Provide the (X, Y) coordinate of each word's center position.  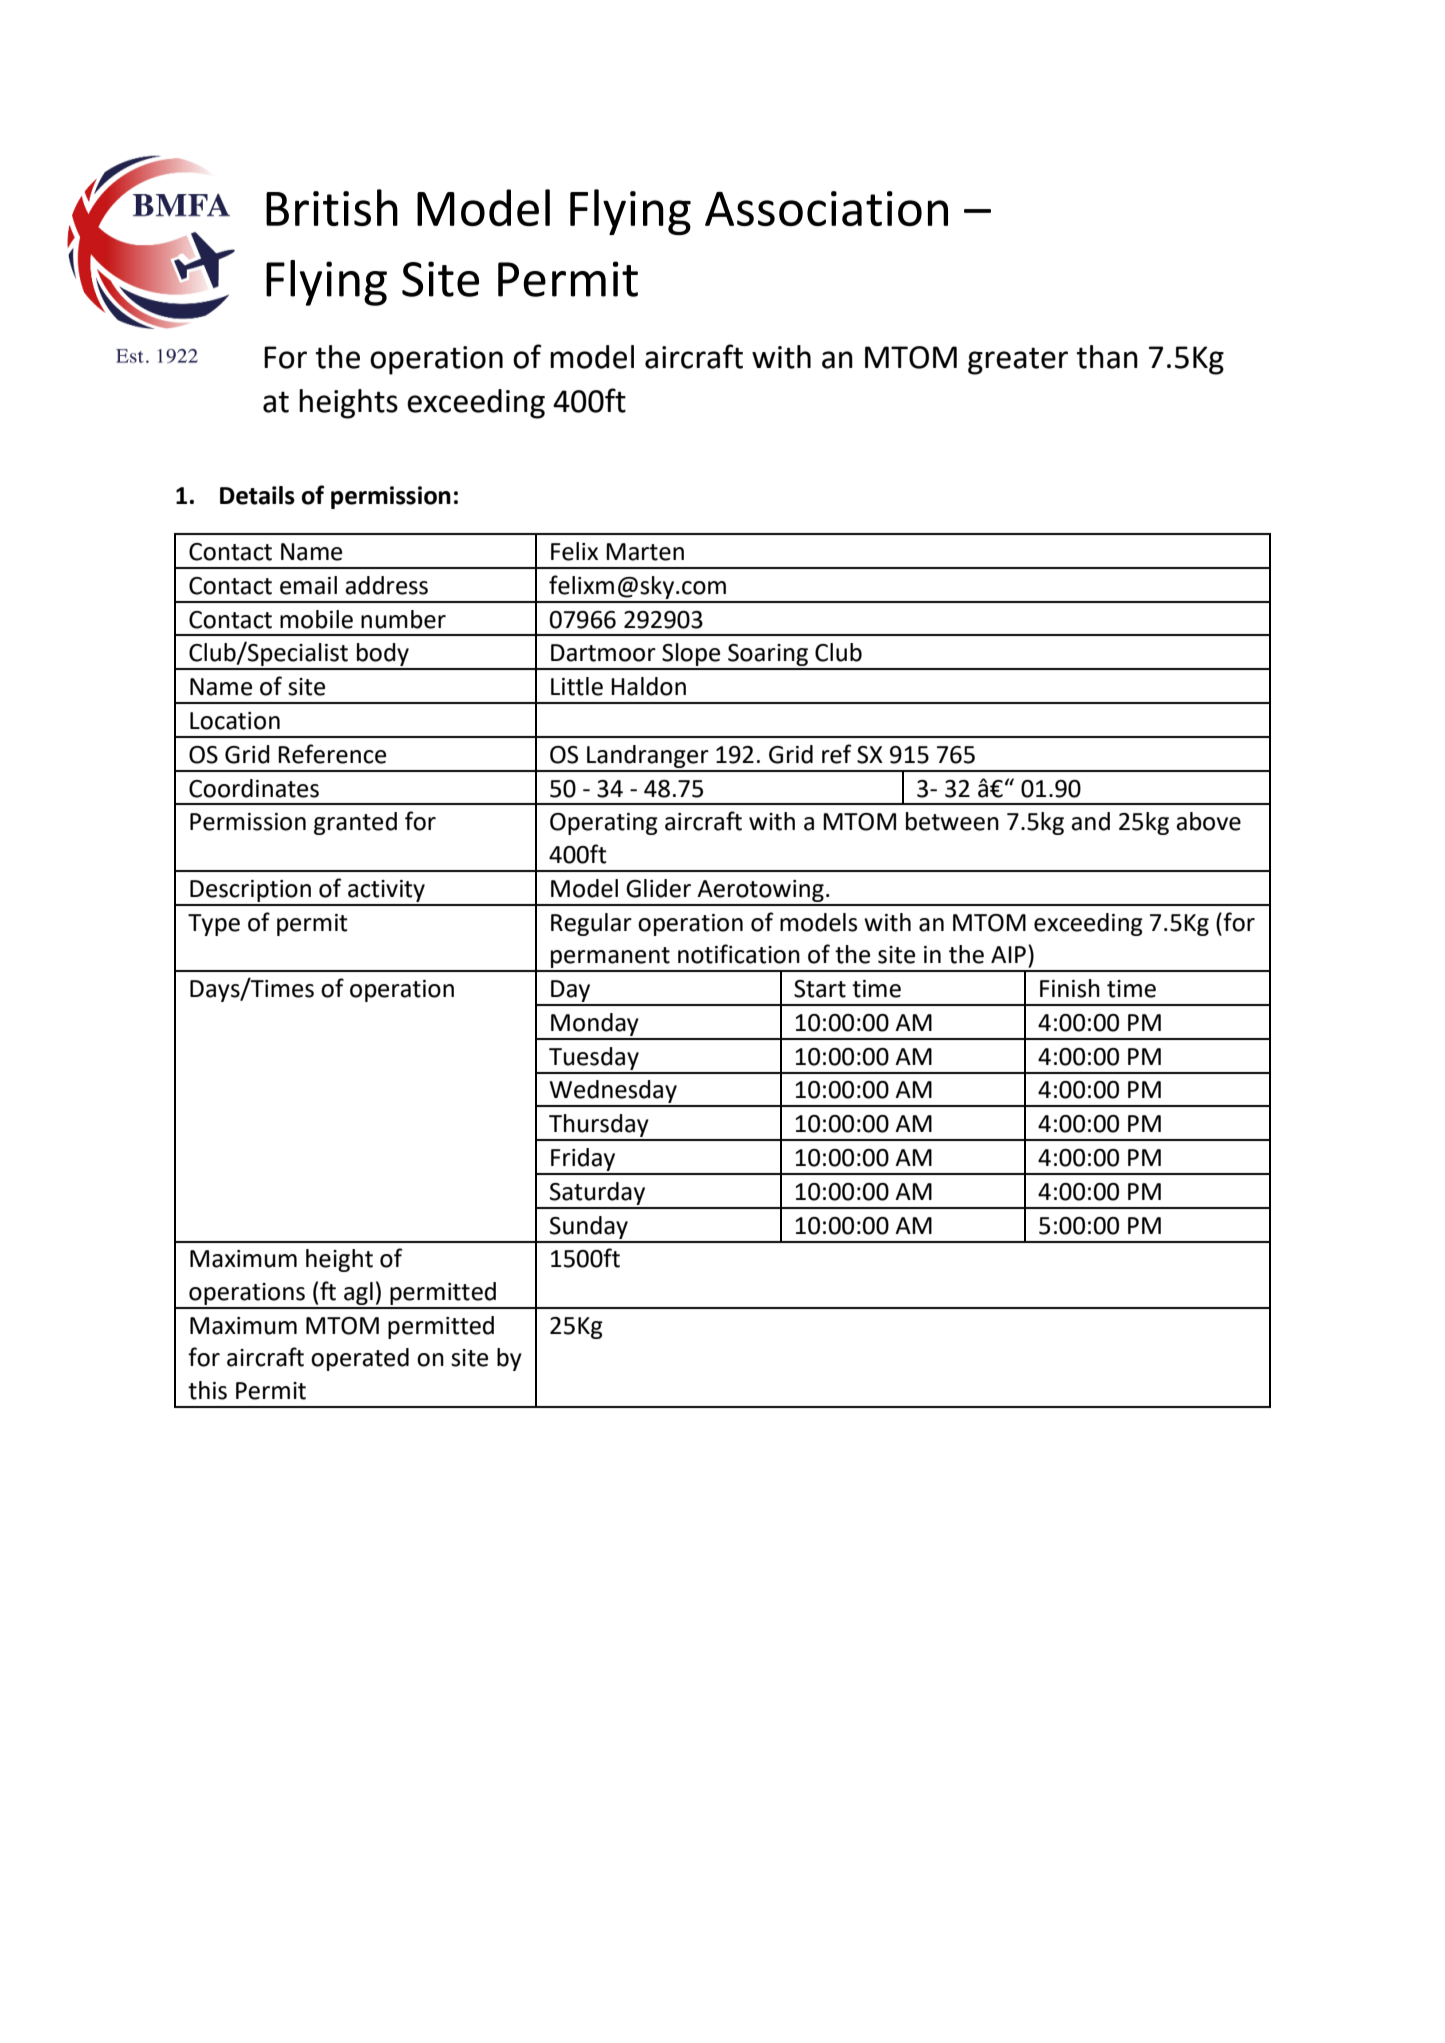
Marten (645, 552)
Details (257, 495)
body (383, 656)
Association (826, 208)
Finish (1070, 988)
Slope (691, 656)
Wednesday (613, 1093)
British (332, 207)
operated (360, 1359)
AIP (1008, 954)
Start (820, 989)
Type (214, 925)
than (1107, 357)
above (1208, 821)
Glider (658, 888)
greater (1018, 361)
